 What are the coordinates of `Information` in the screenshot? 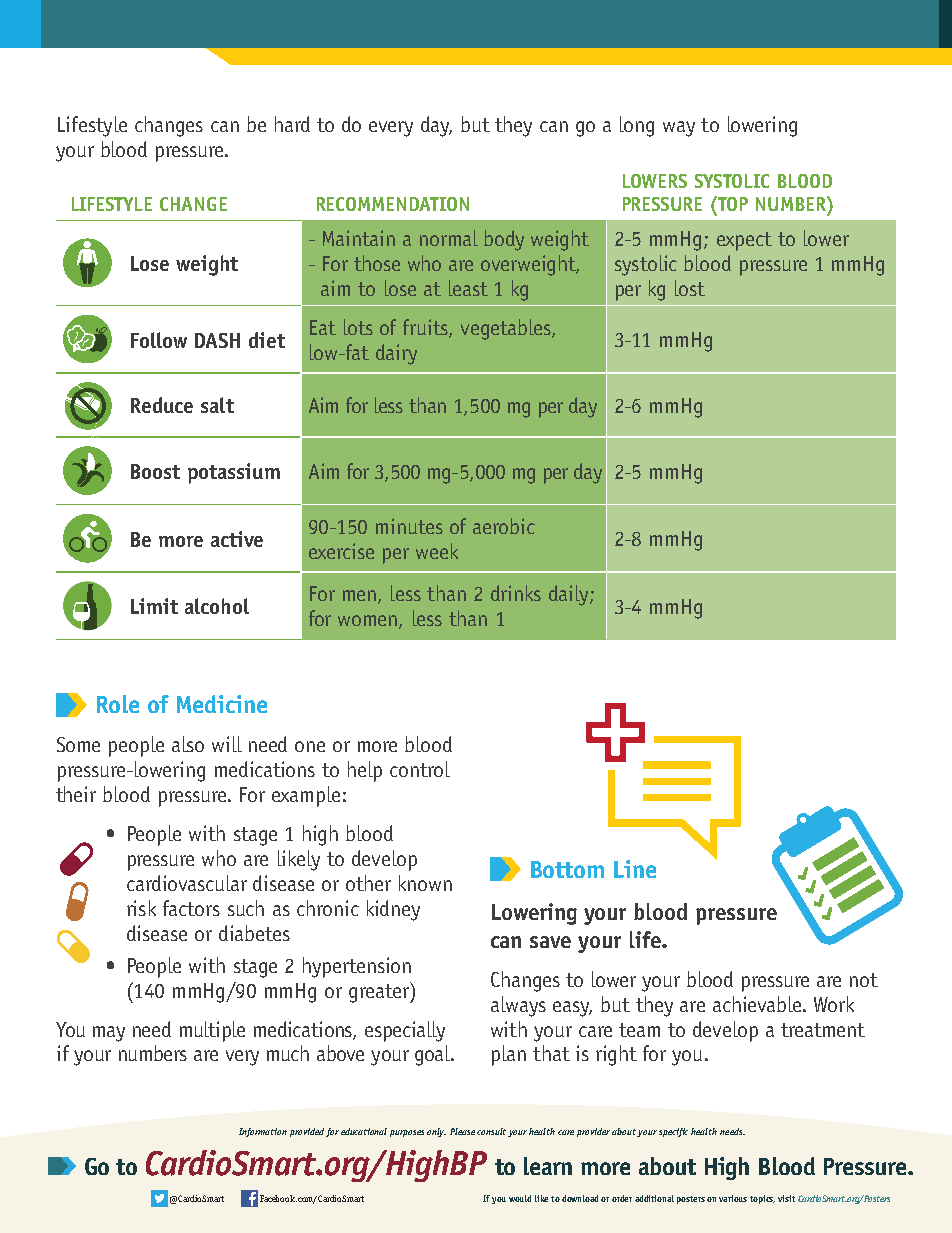 It's located at (263, 1132).
